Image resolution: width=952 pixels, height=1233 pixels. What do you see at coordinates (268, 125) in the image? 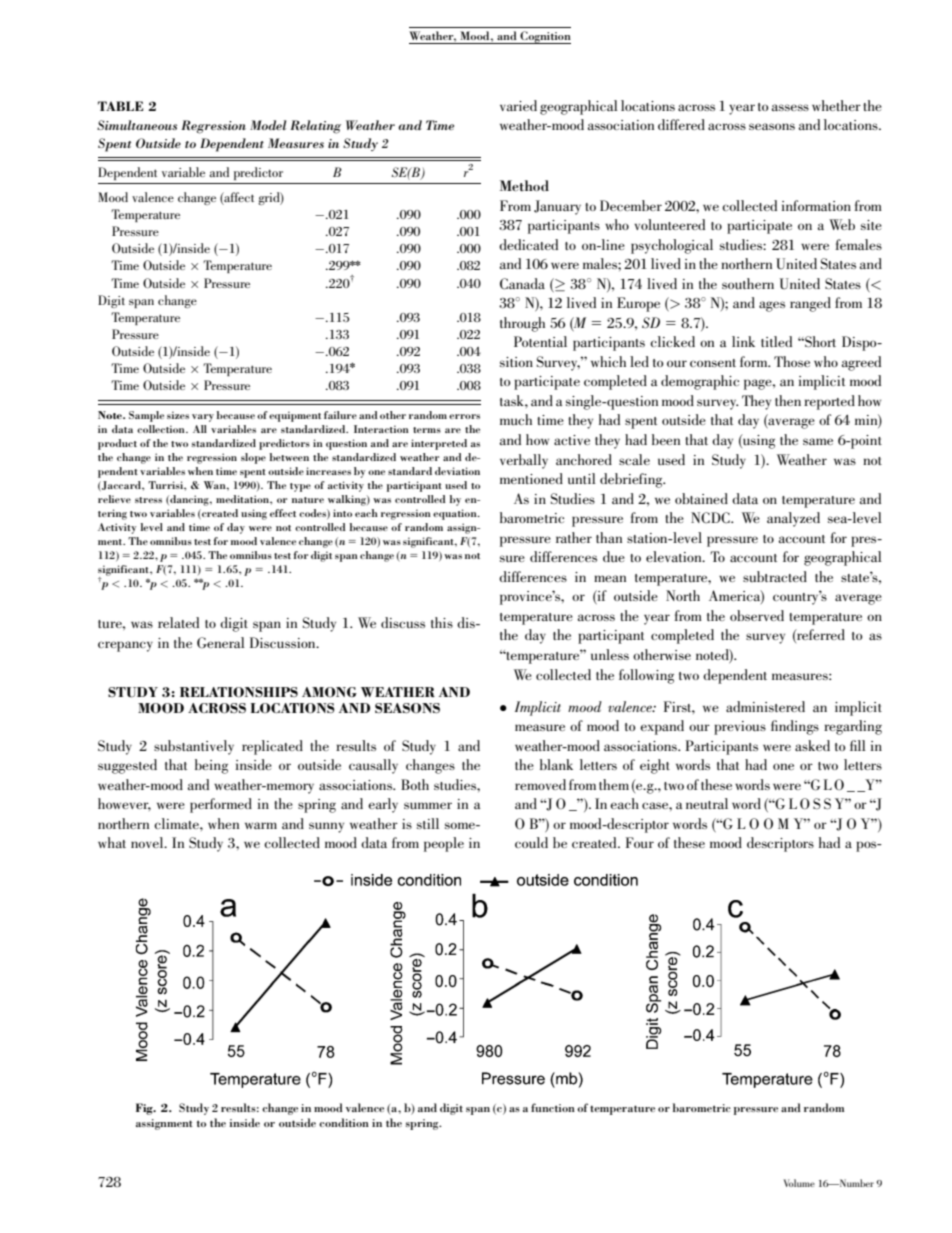
I see `Model` at bounding box center [268, 125].
